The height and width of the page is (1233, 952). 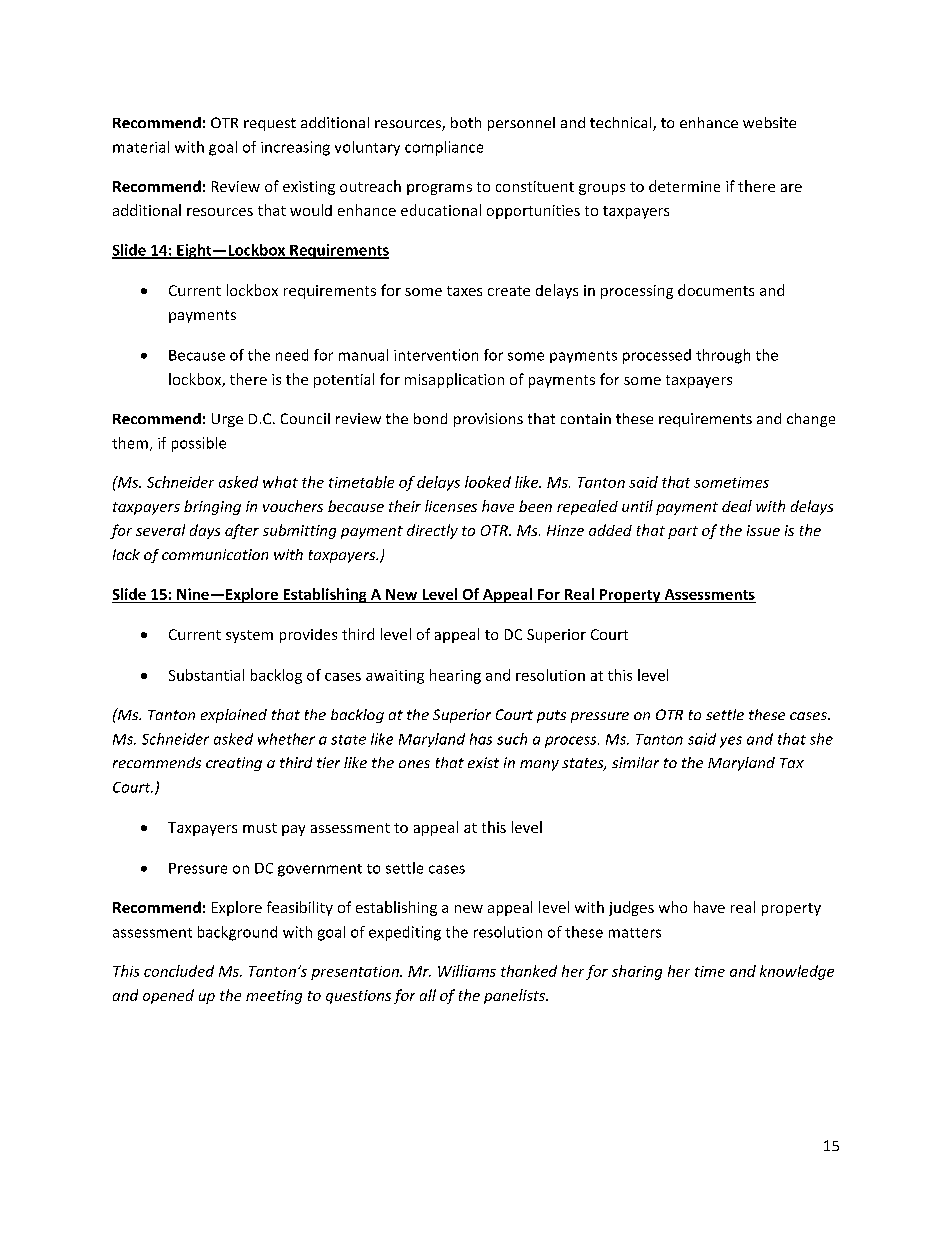 What do you see at coordinates (292, 355) in the page?
I see `need` at bounding box center [292, 355].
